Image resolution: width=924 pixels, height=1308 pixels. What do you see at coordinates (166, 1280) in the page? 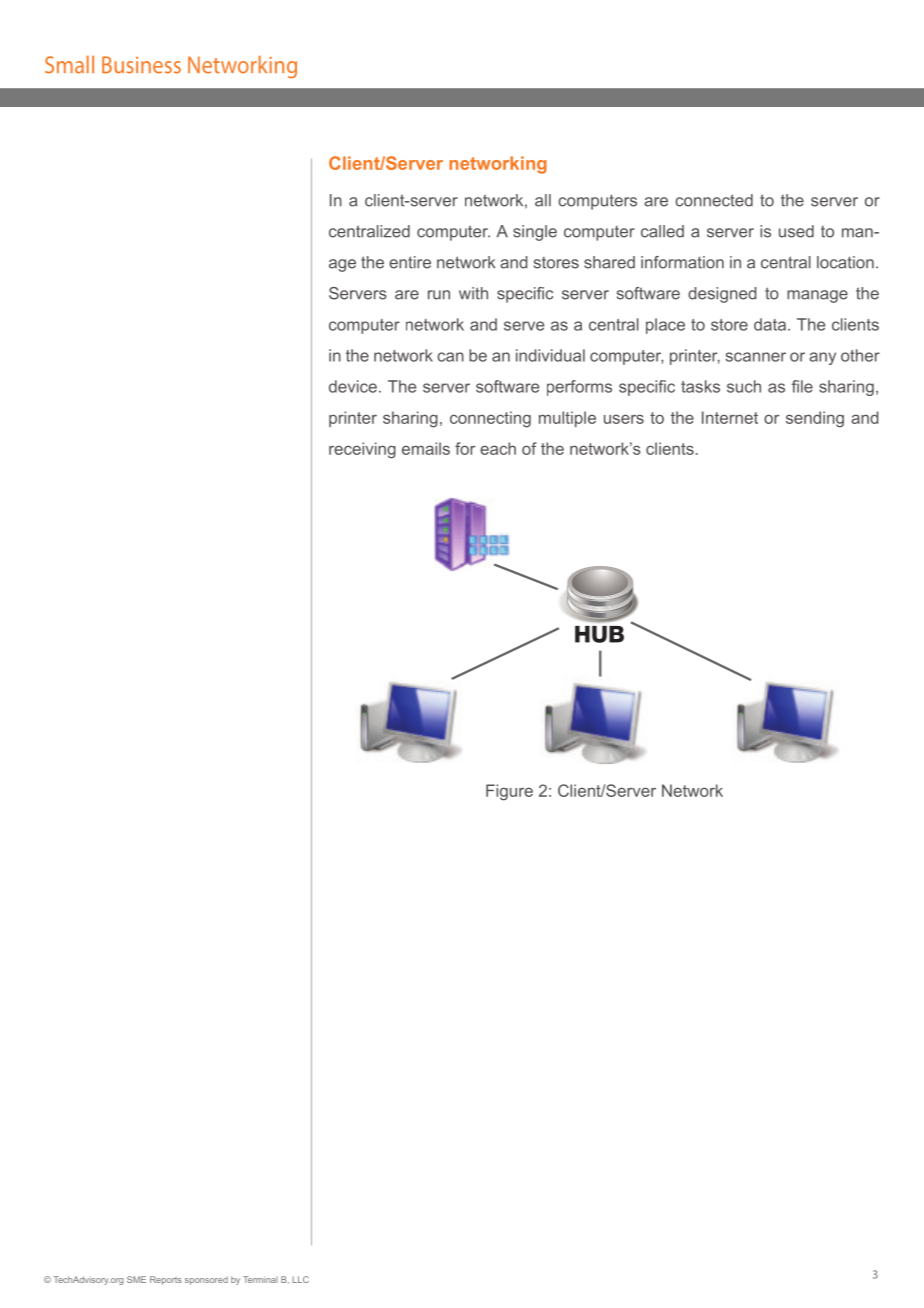
I see `Reports` at bounding box center [166, 1280].
